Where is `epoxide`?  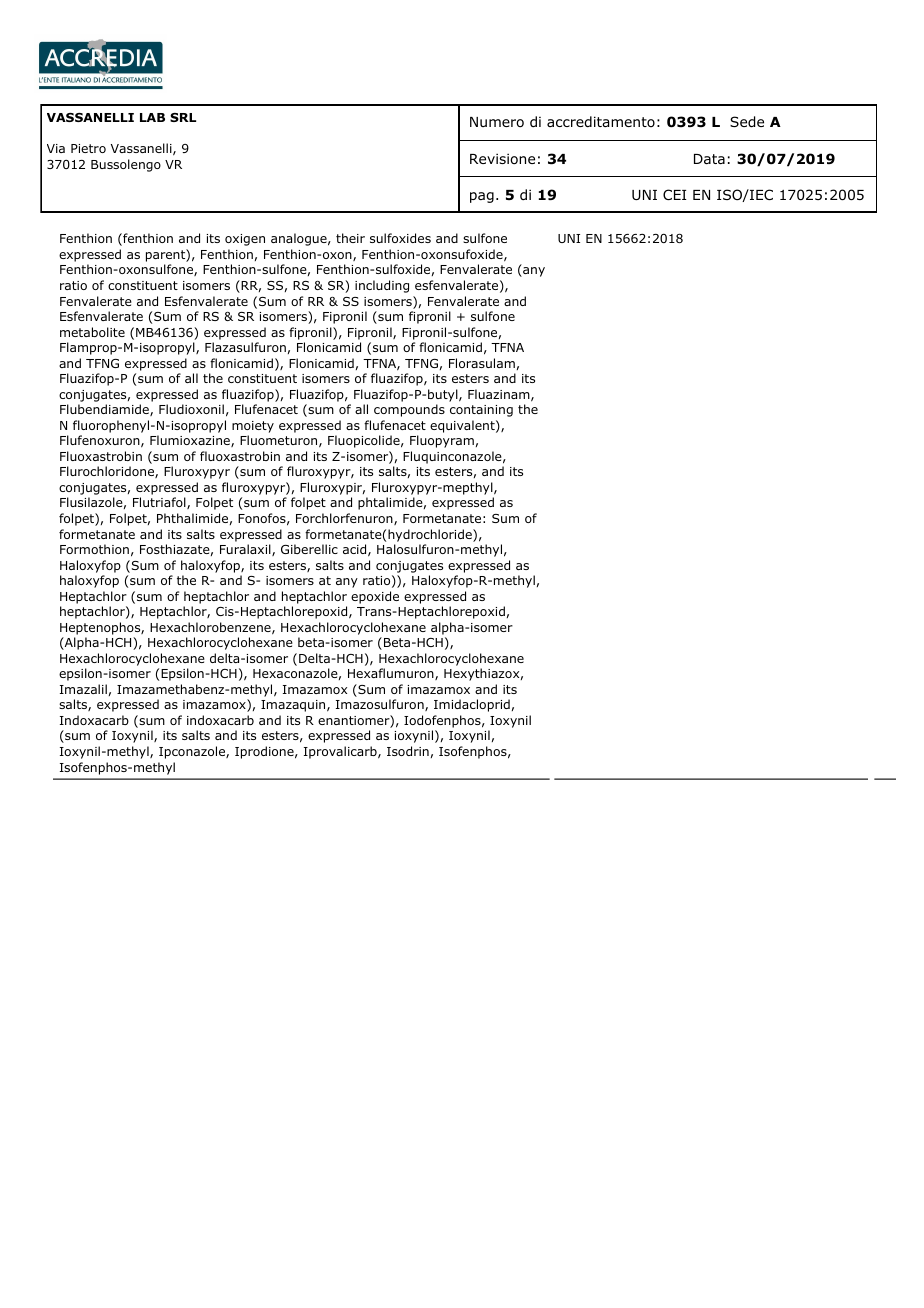 epoxide is located at coordinates (375, 597).
